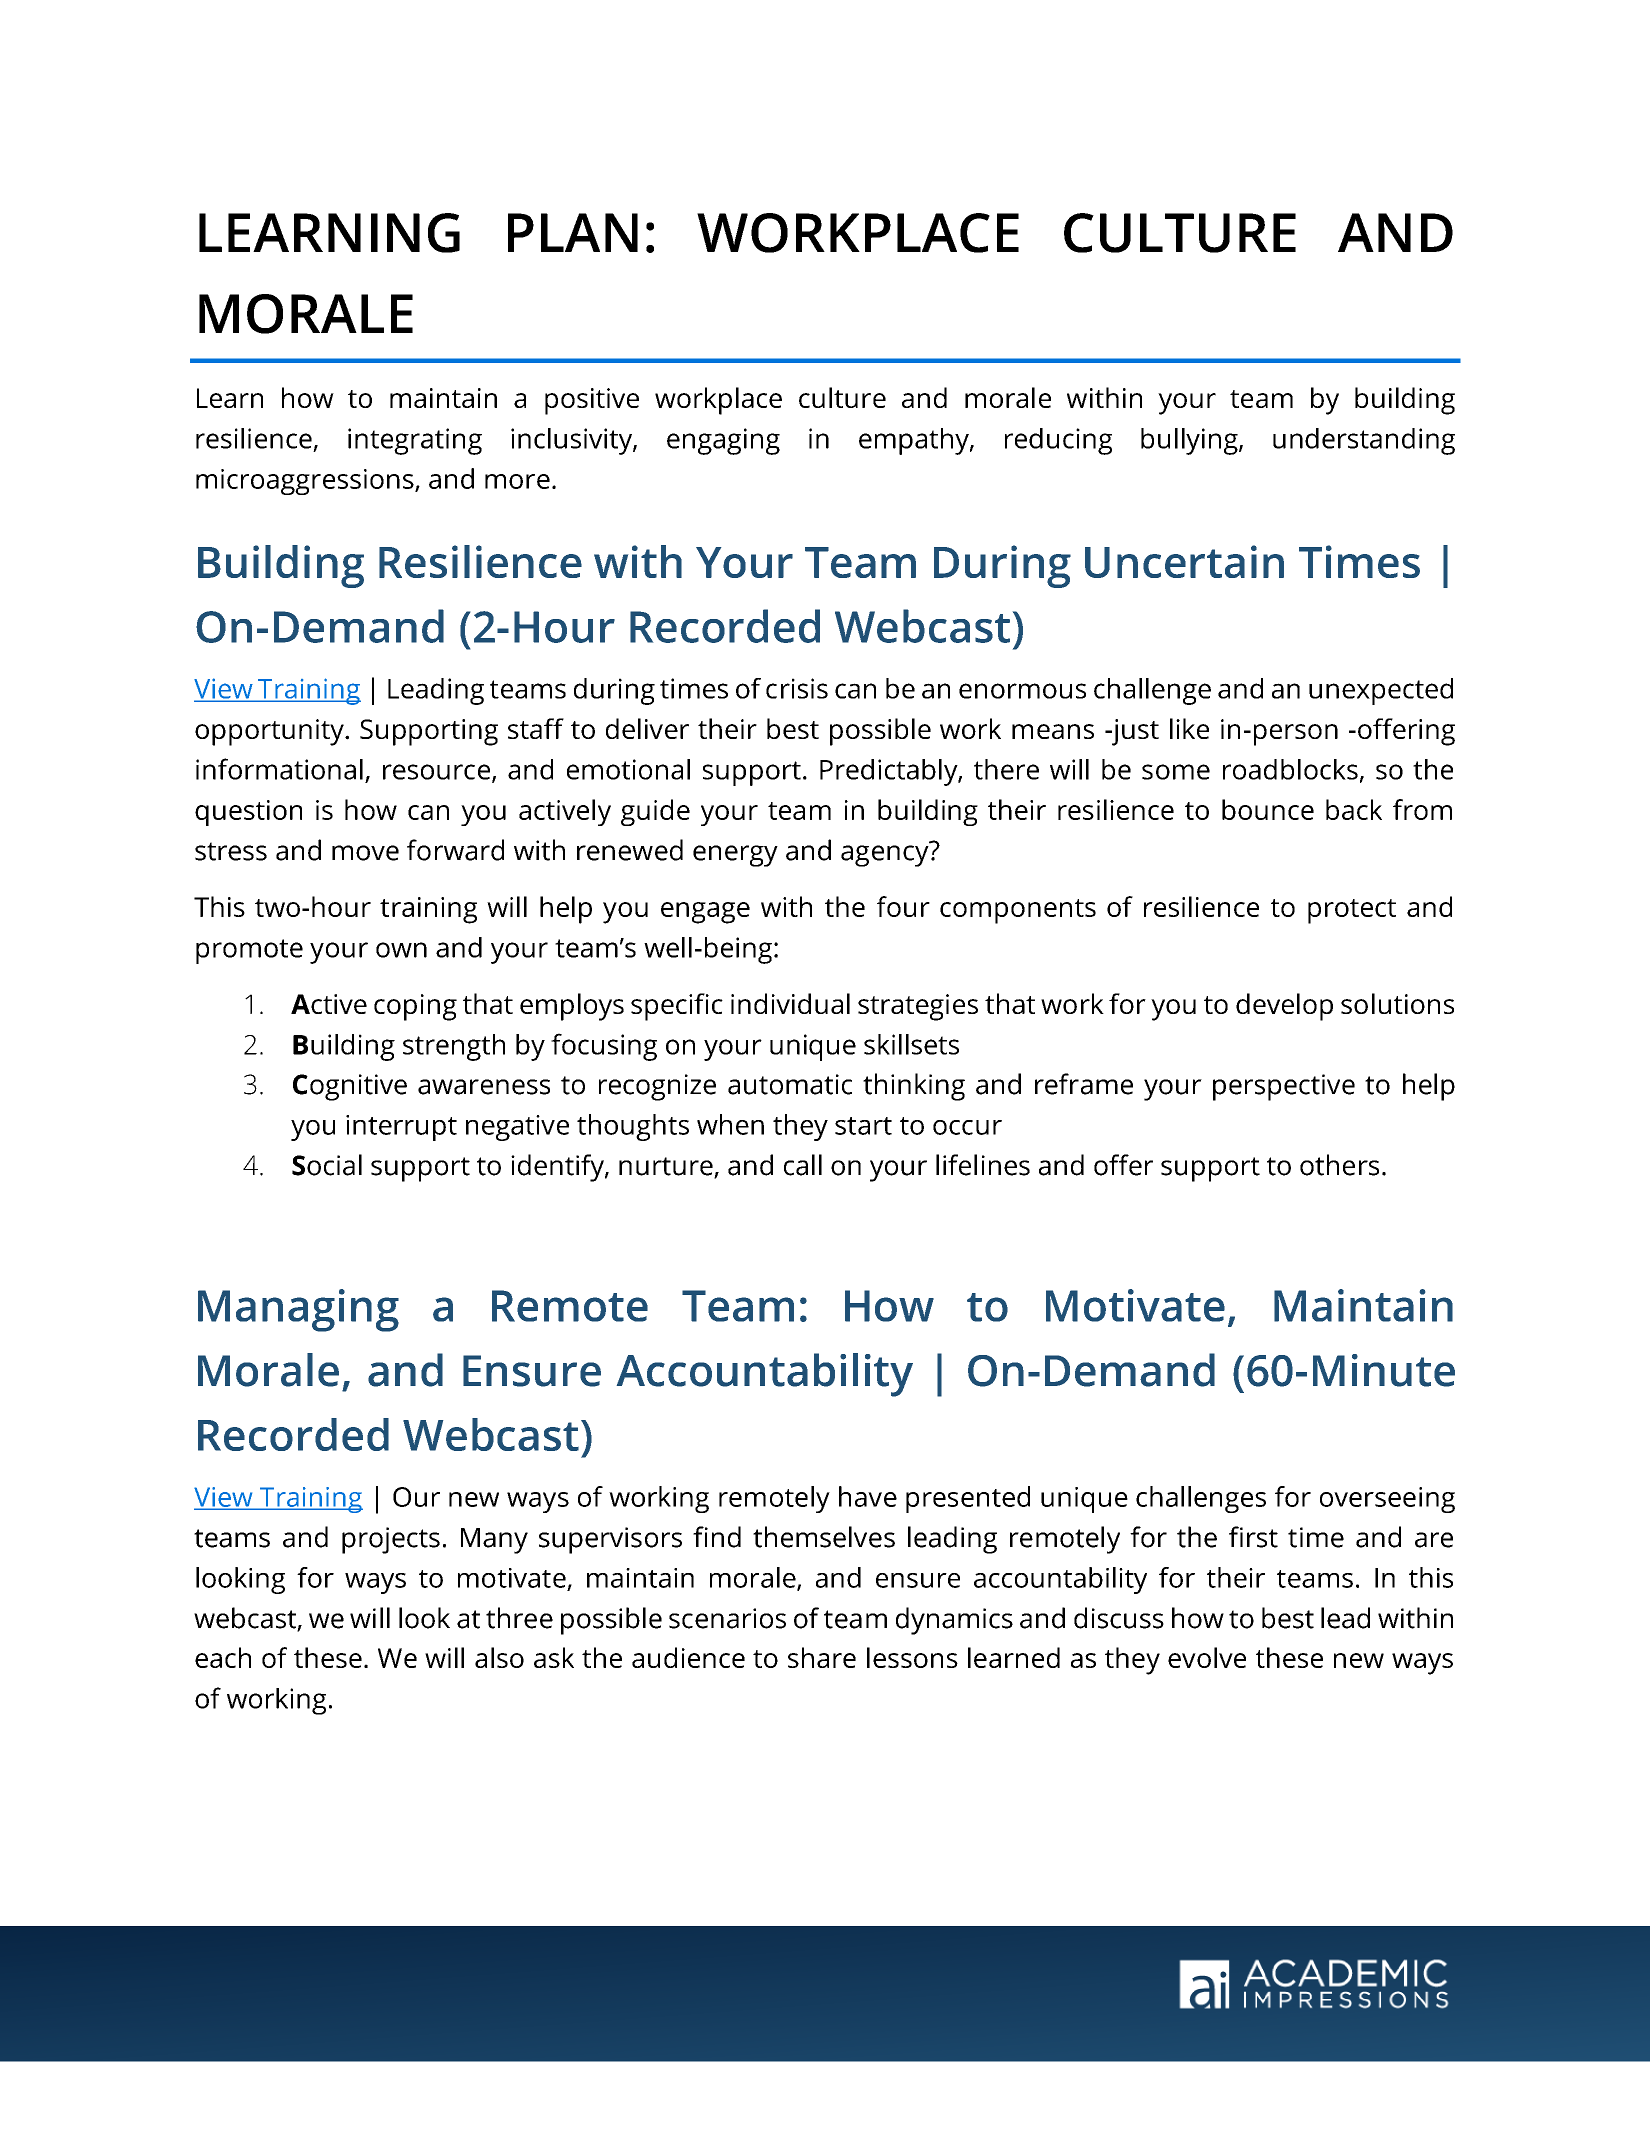 This document has height=2135, width=1650. I want to click on PLAN, so click(573, 232).
